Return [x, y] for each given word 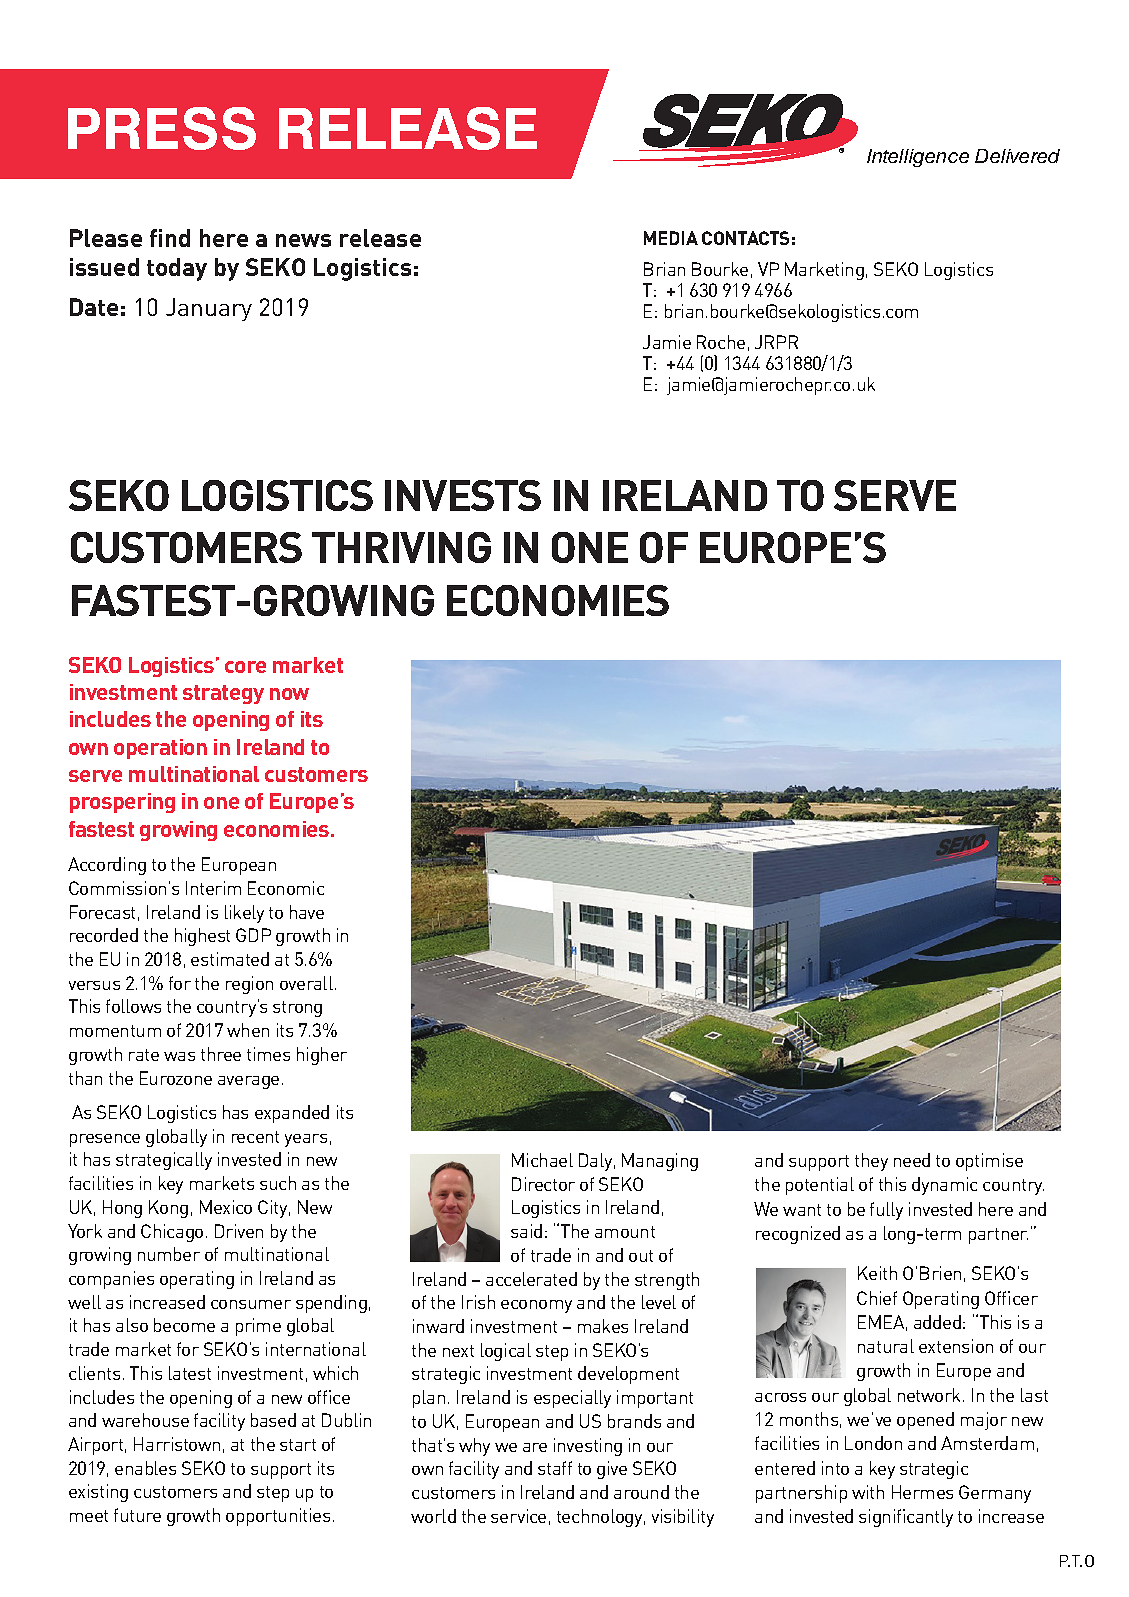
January [209, 309]
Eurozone [176, 1078]
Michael [542, 1160]
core [245, 667]
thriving [401, 547]
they [871, 1162]
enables [145, 1468]
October [209, 309]
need [912, 1160]
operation [160, 749]
